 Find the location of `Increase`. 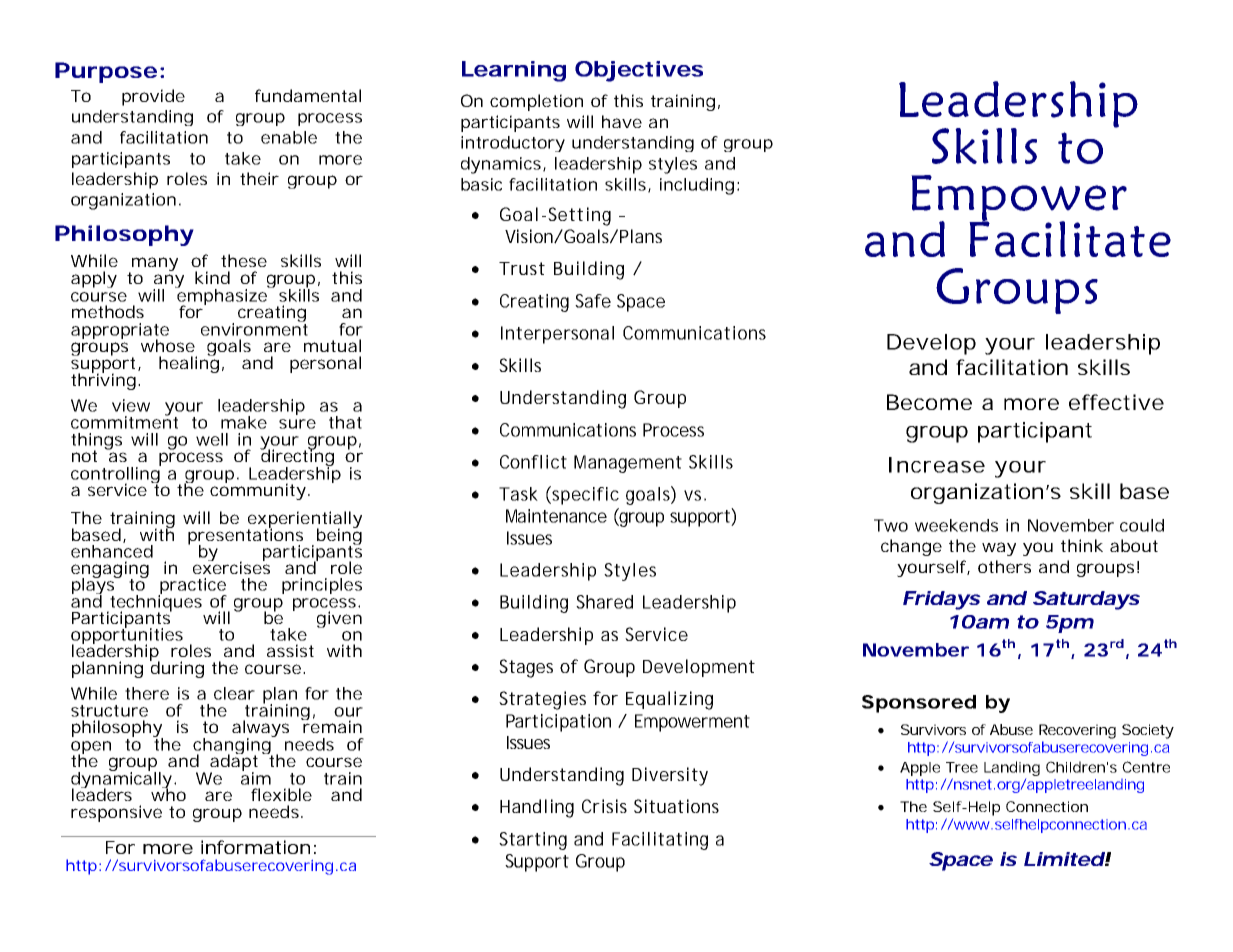

Increase is located at coordinates (937, 465).
